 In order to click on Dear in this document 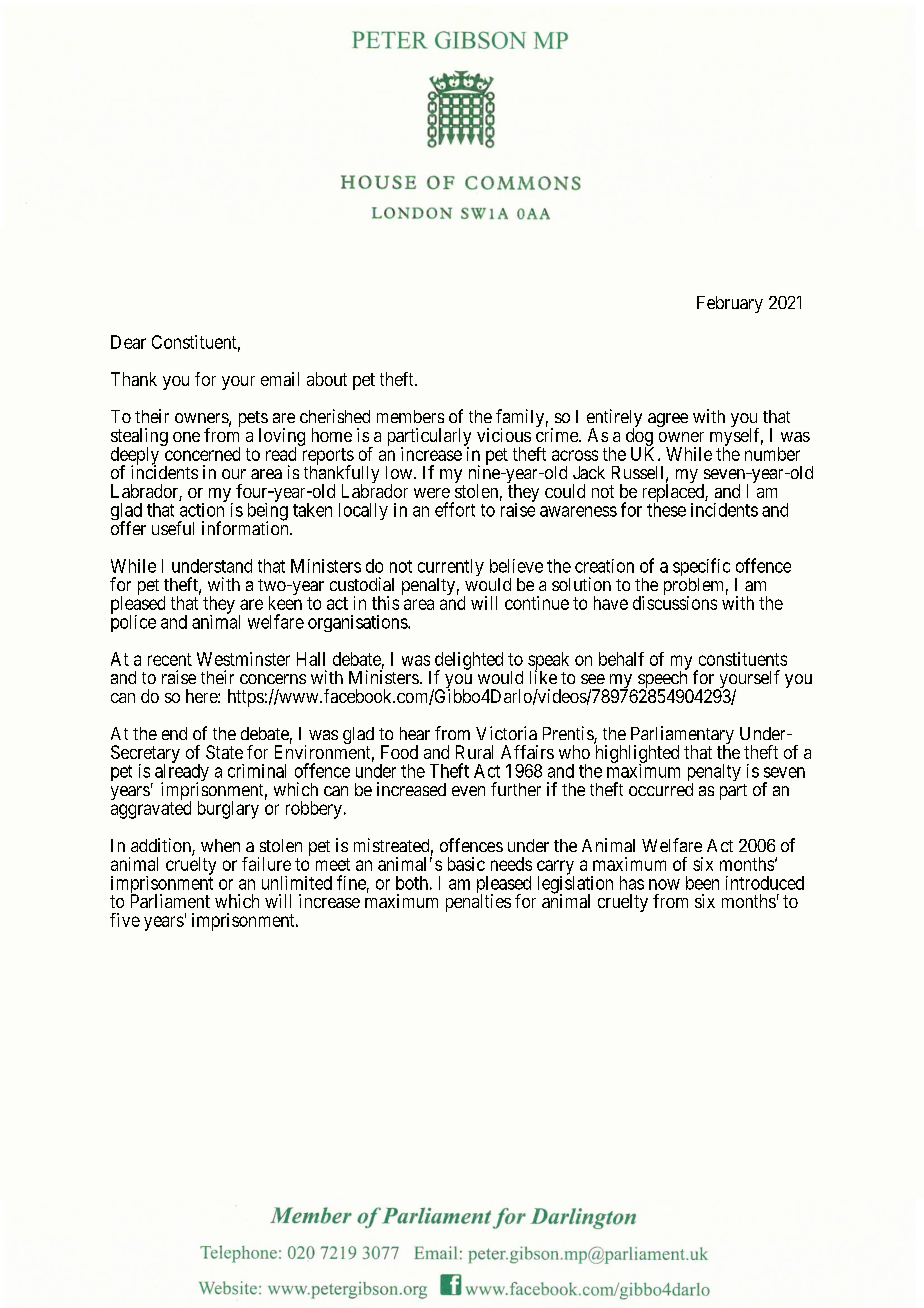, I will do `click(128, 342)`.
